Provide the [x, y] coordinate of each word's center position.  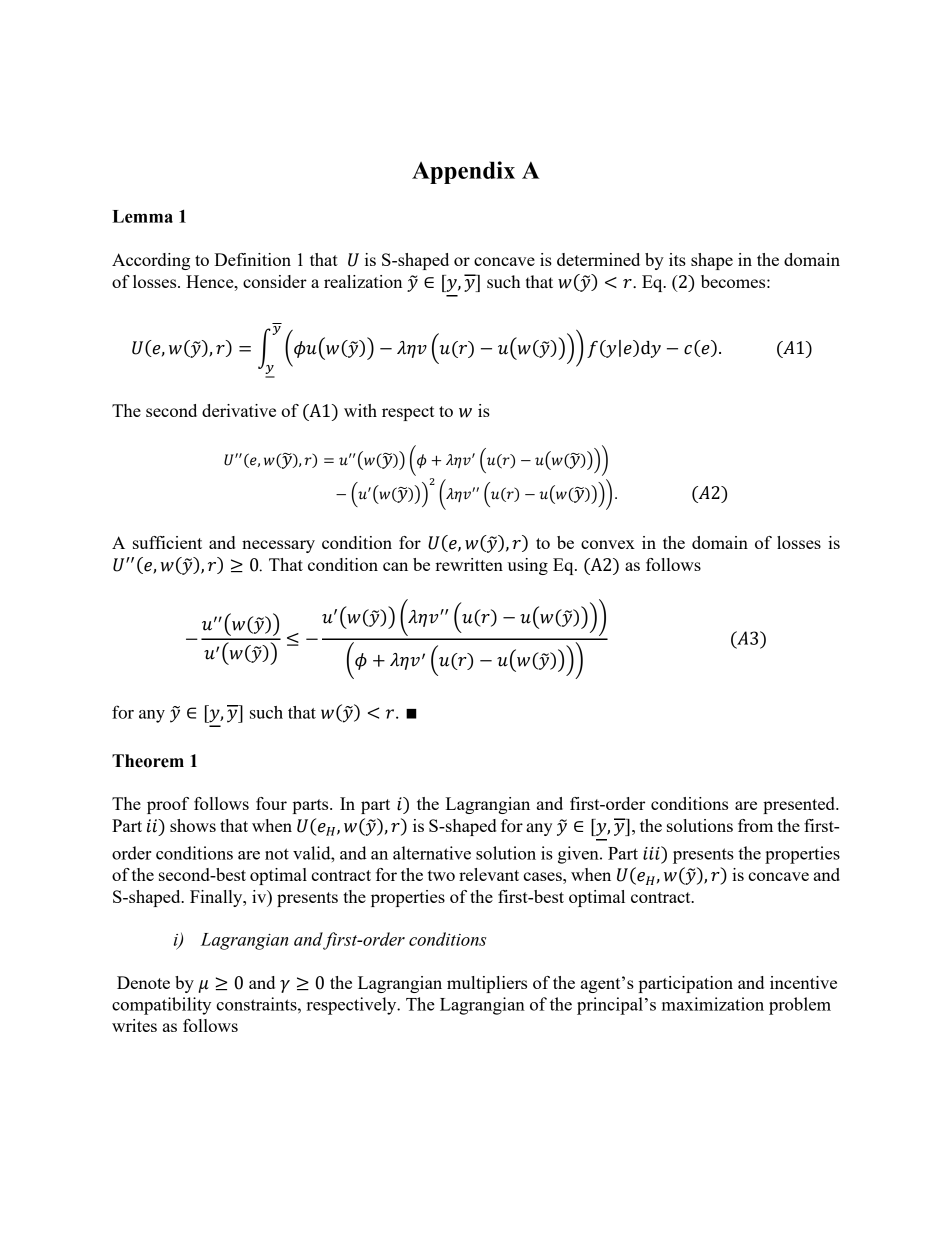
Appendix [463, 172]
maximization [713, 1004]
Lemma [142, 216]
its [677, 259]
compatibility [161, 1006]
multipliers [487, 984]
